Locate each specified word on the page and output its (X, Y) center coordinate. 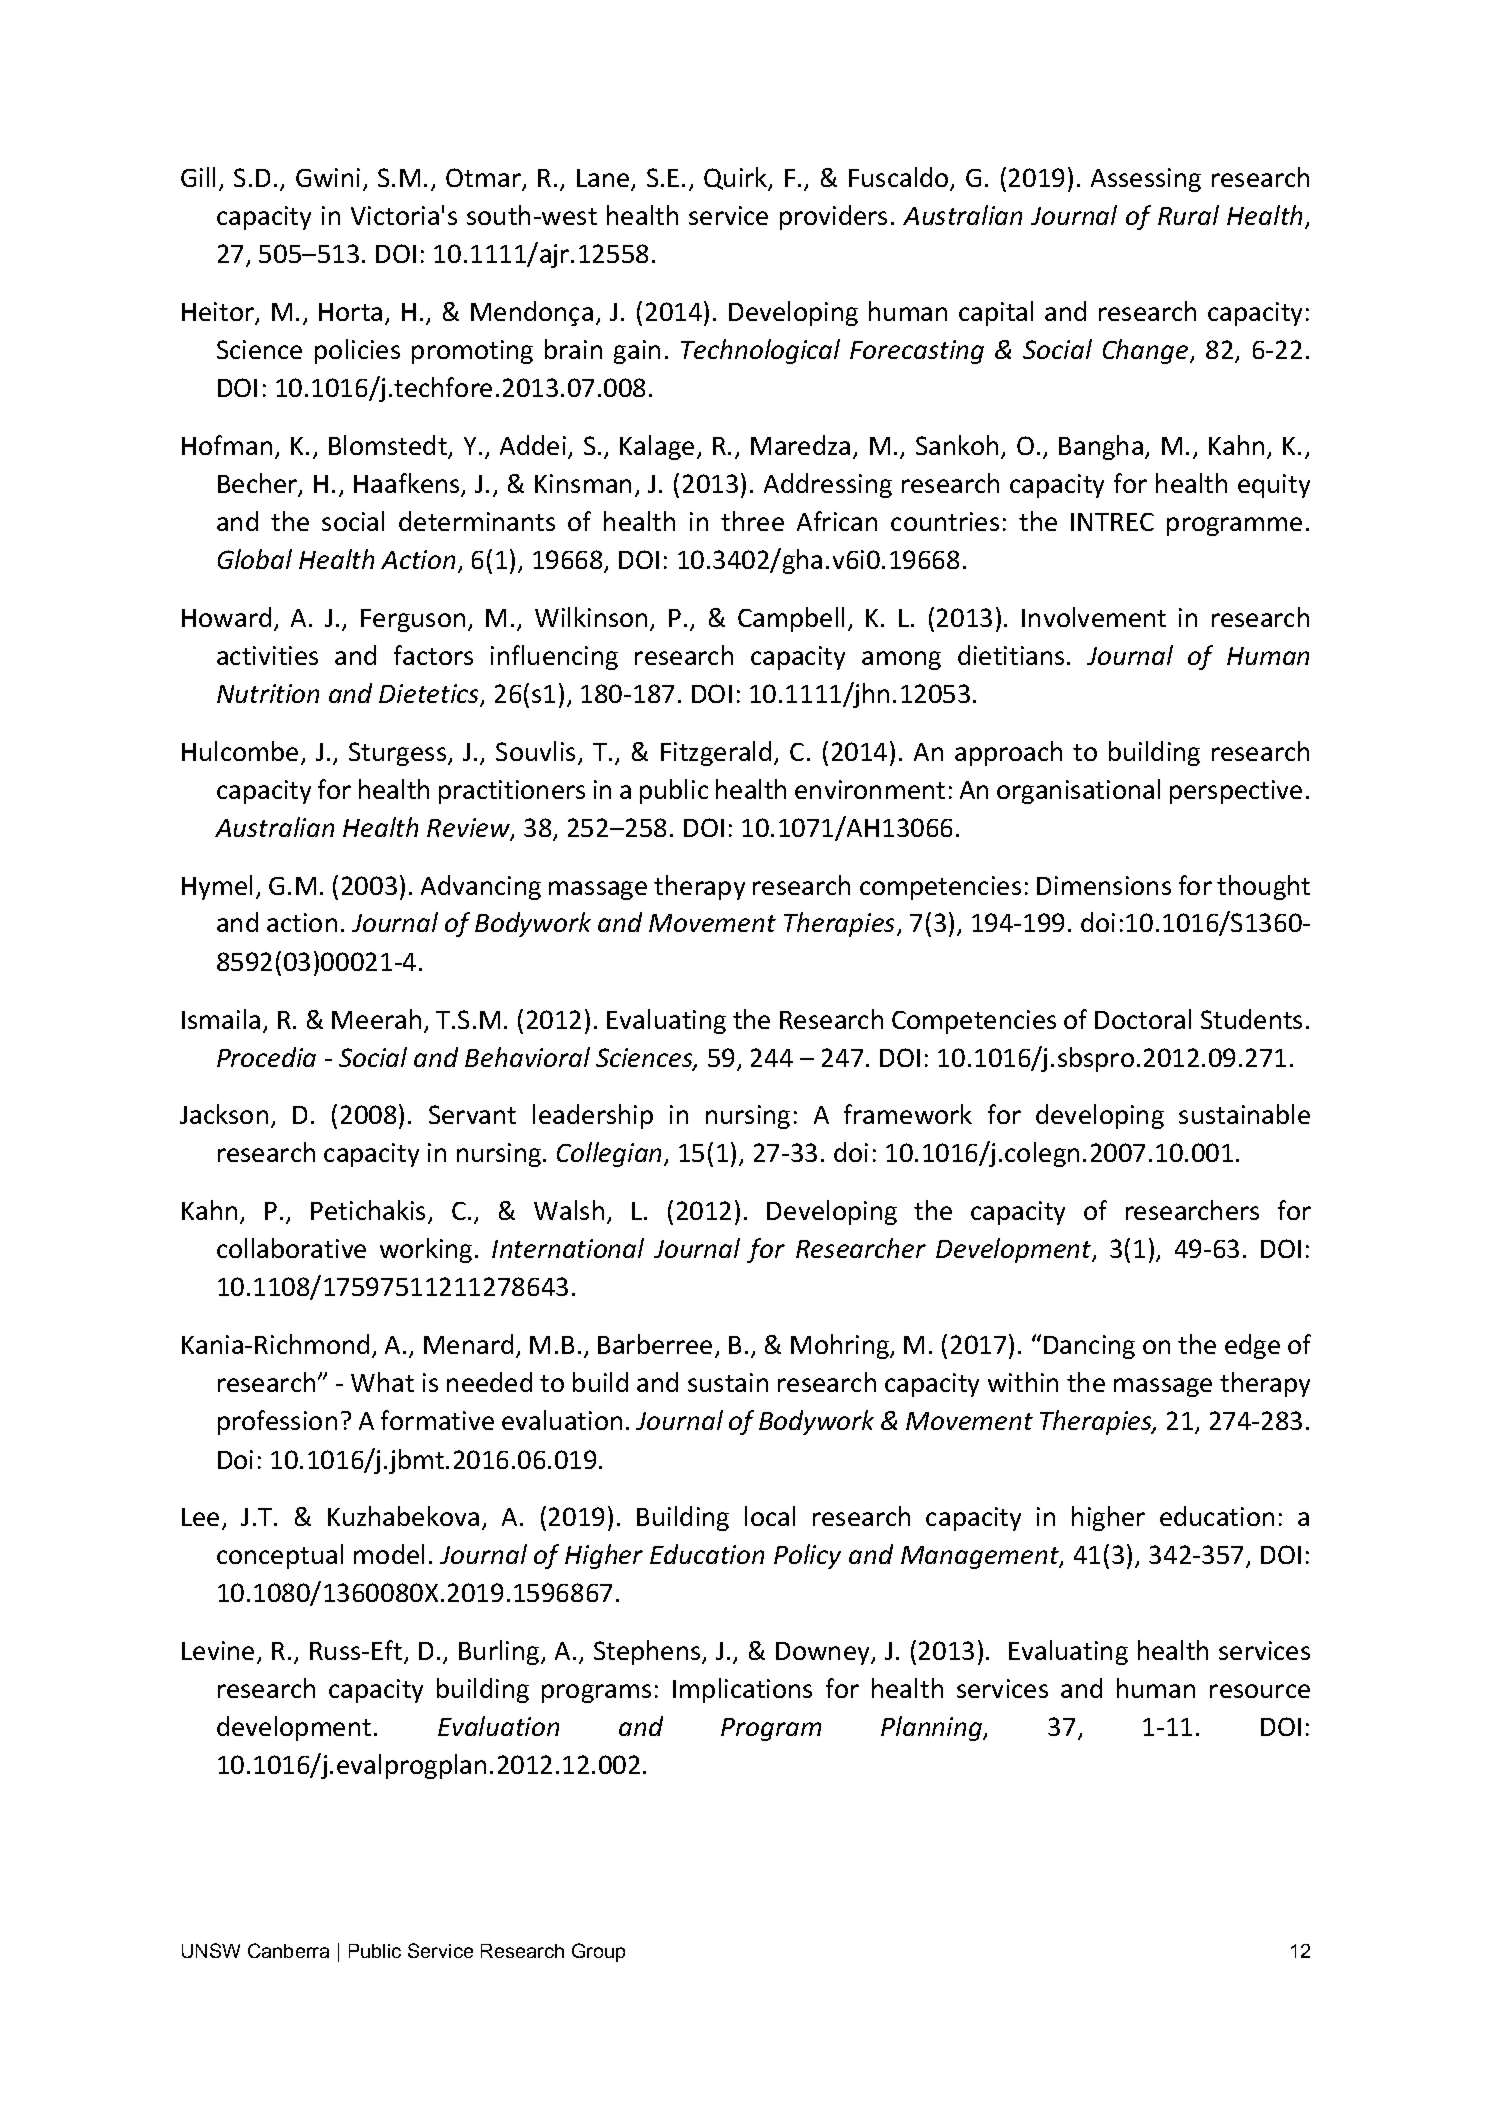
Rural (1188, 215)
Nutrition (268, 693)
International (568, 1248)
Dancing (1089, 1347)
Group (598, 1952)
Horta (350, 312)
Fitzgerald (716, 753)
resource (1260, 1691)
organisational (1078, 791)
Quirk (737, 179)
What (382, 1382)
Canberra (288, 1950)
